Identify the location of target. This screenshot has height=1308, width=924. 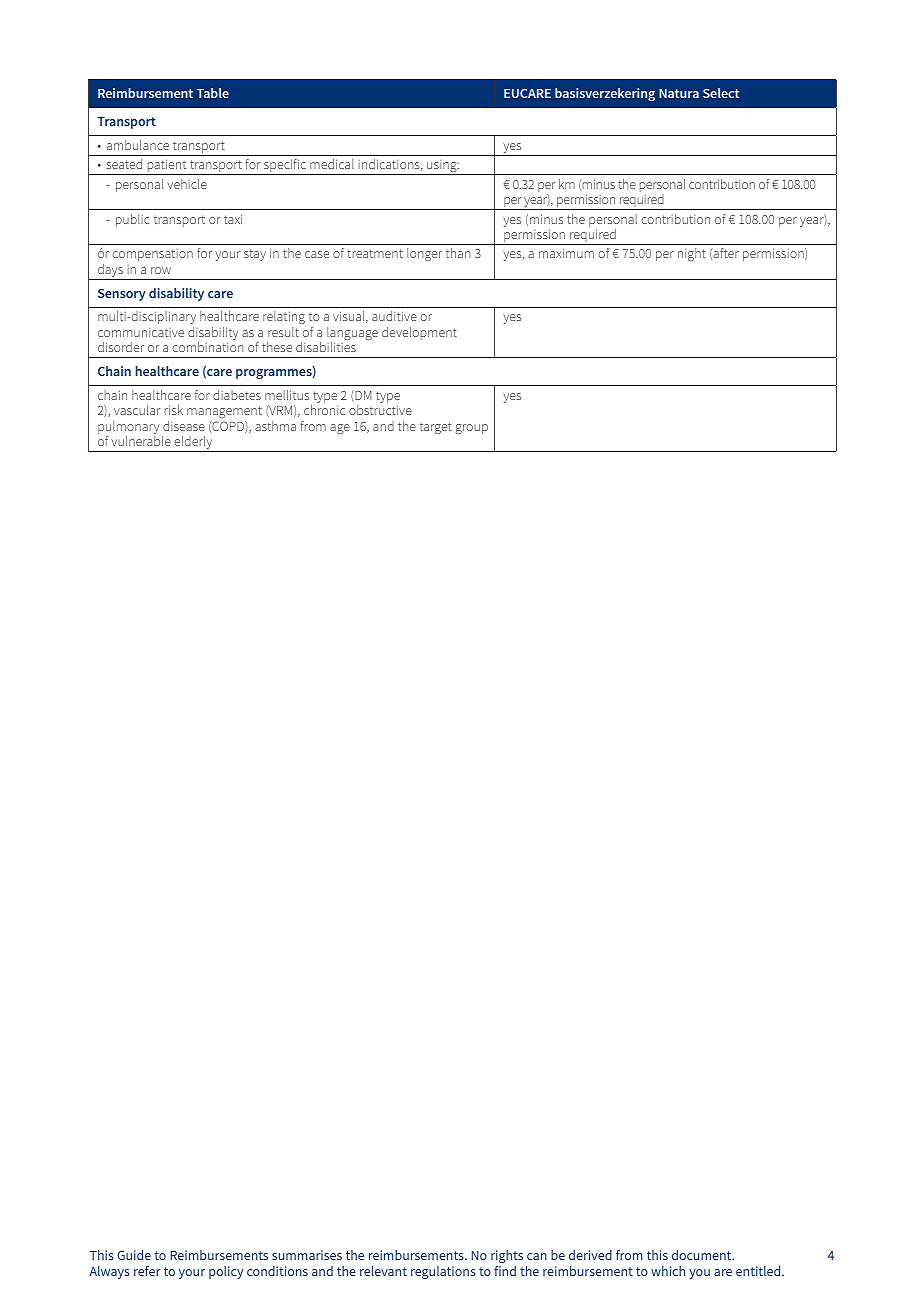
(436, 428).
